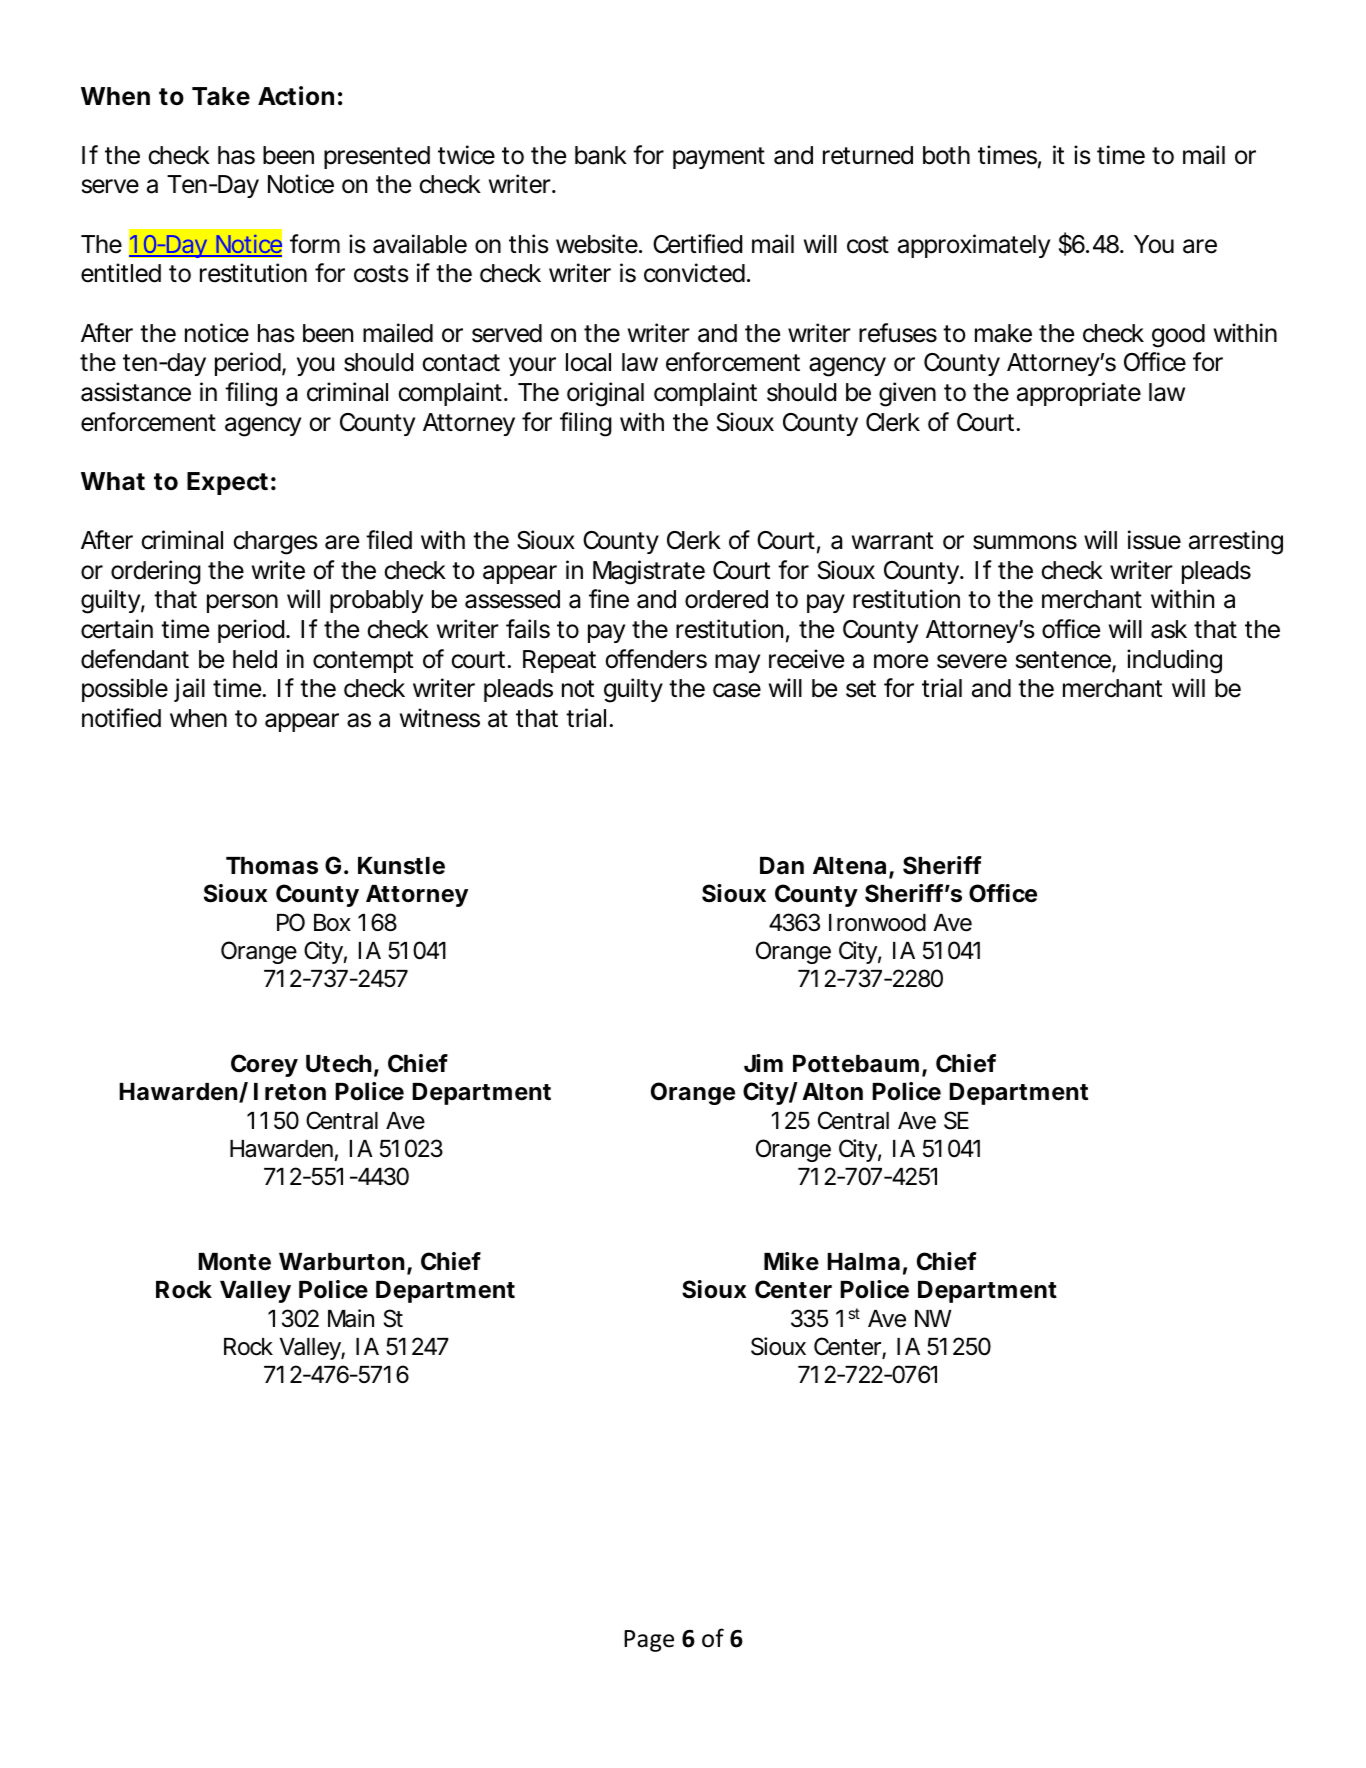 This screenshot has height=1768, width=1366. I want to click on offenders, so click(656, 659).
